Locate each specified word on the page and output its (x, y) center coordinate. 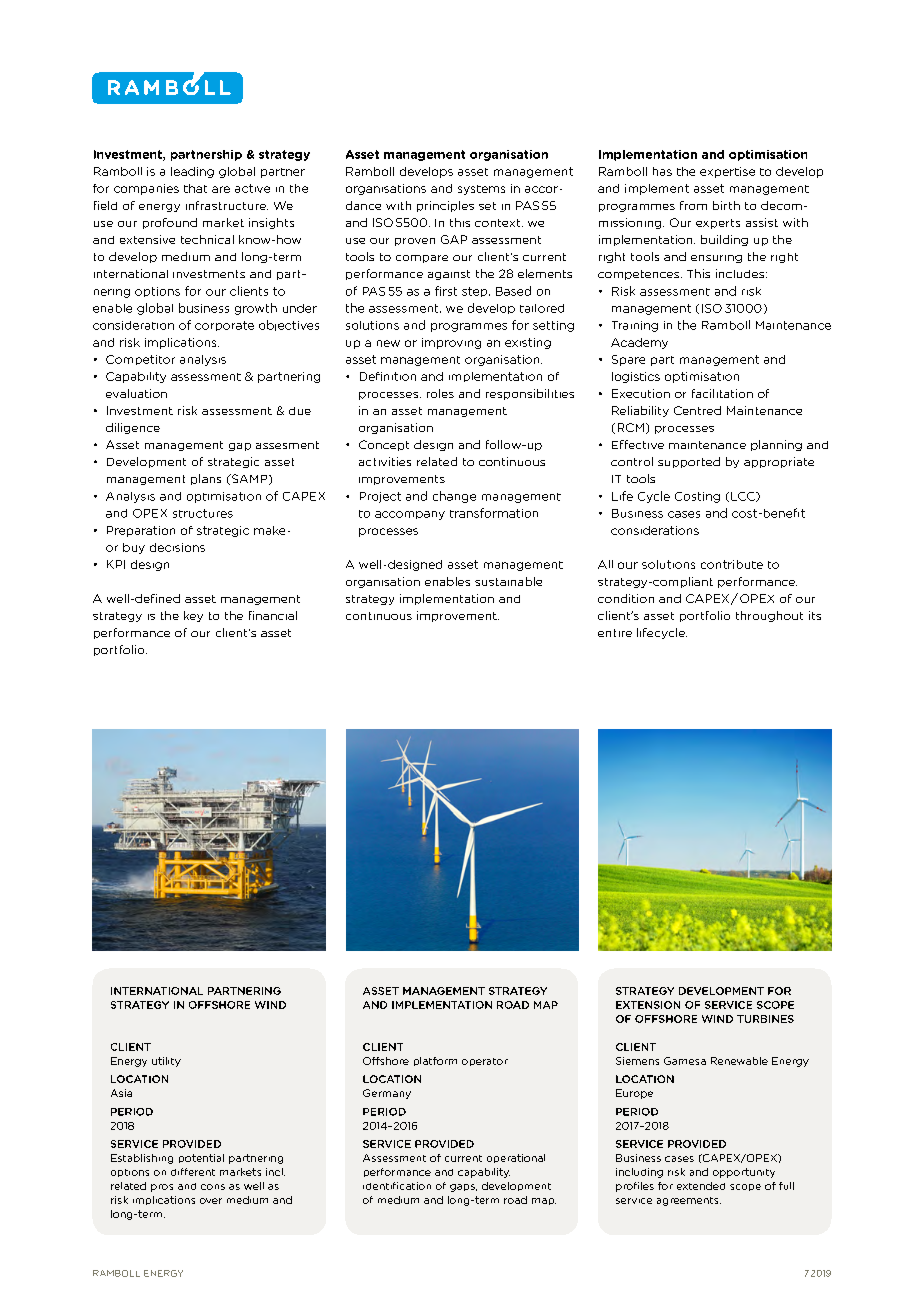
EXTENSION (648, 1005)
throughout (769, 616)
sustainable (508, 581)
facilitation (722, 393)
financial (273, 615)
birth (726, 205)
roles (440, 393)
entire (615, 633)
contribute (732, 564)
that (195, 188)
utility (166, 1062)
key (193, 616)
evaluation (136, 393)
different (193, 1172)
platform (435, 1061)
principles (445, 206)
